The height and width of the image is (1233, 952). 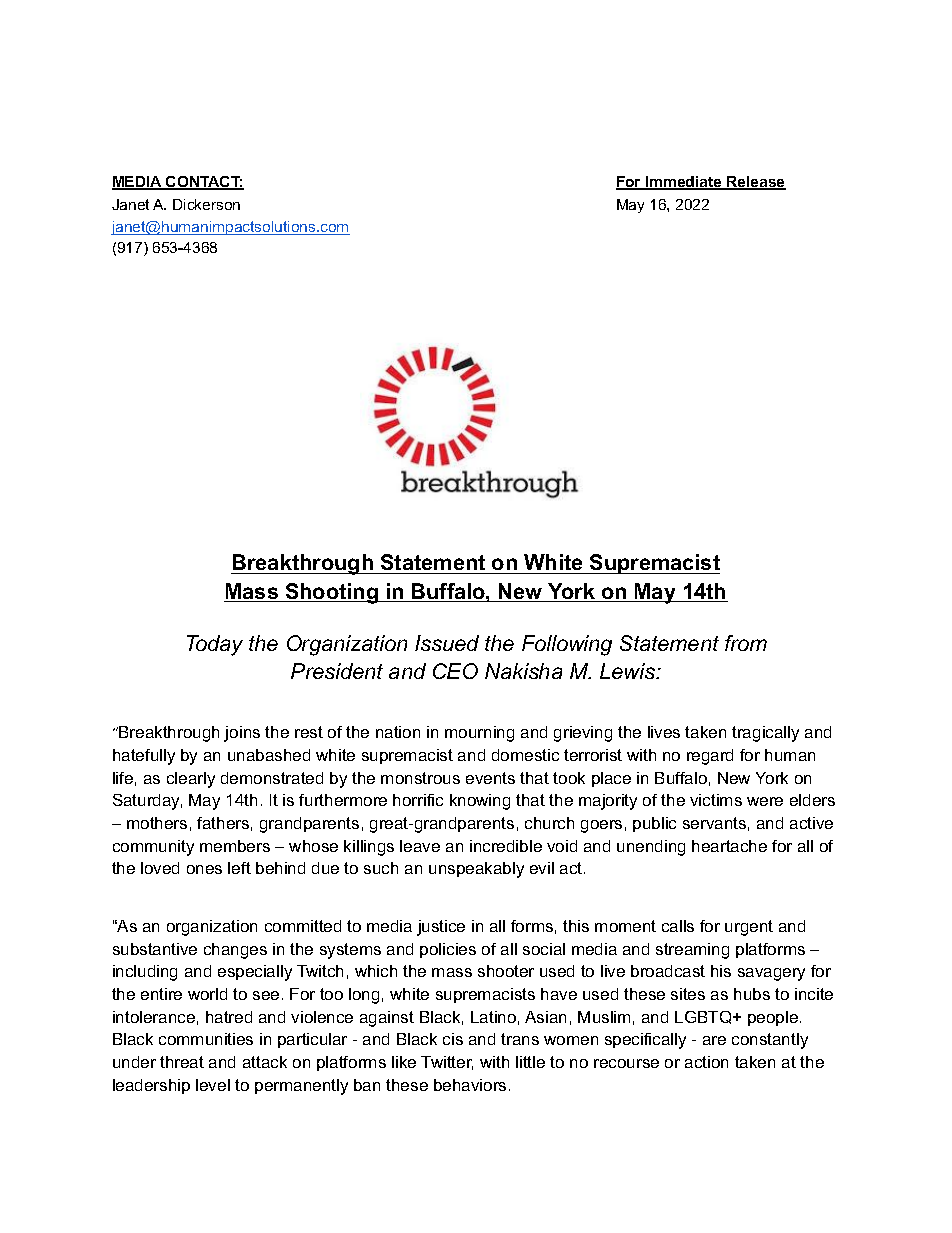 What do you see at coordinates (447, 1063) in the image?
I see `Twitter` at bounding box center [447, 1063].
